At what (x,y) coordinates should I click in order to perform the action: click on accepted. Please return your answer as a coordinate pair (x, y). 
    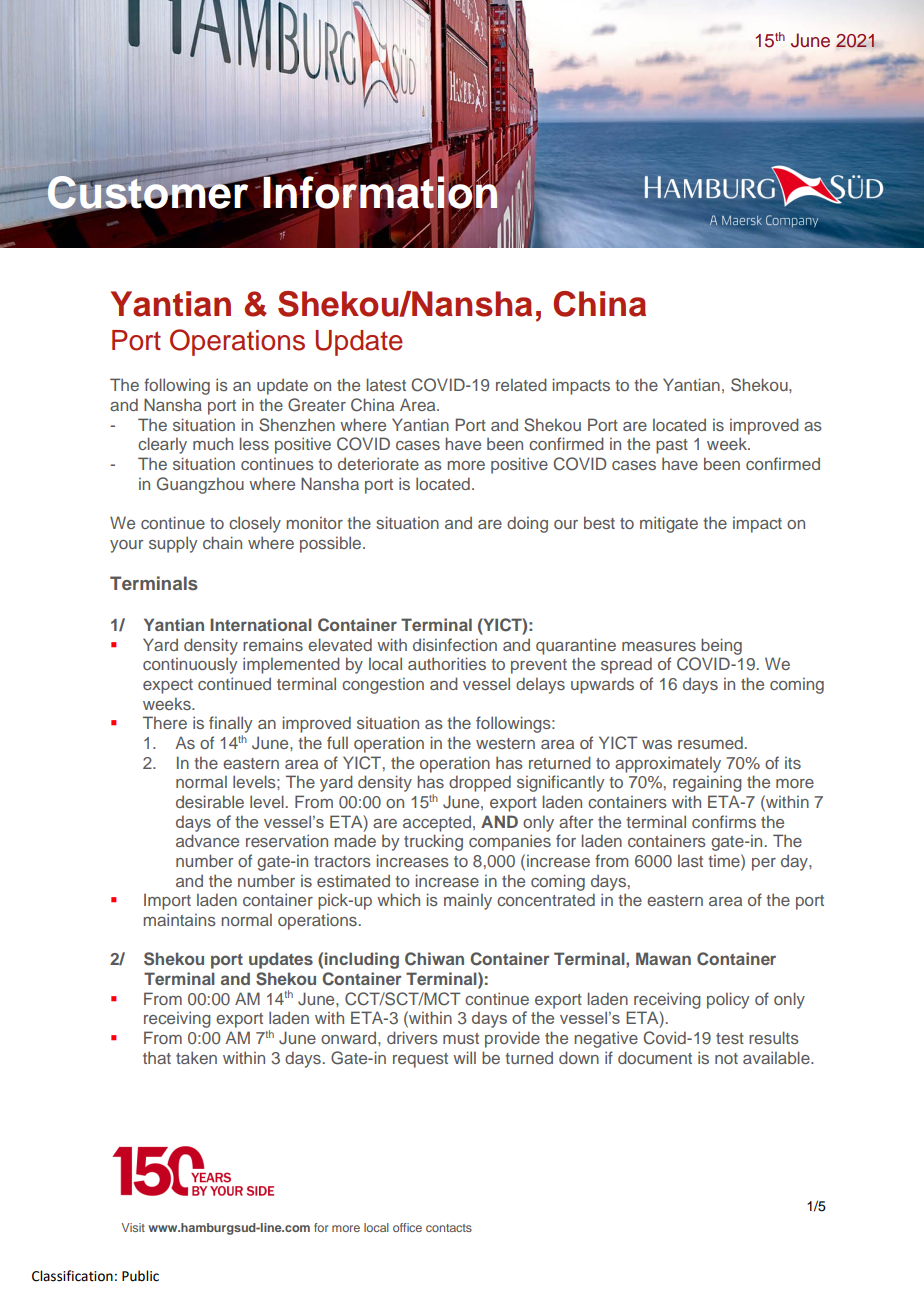
    Looking at the image, I should click on (437, 823).
